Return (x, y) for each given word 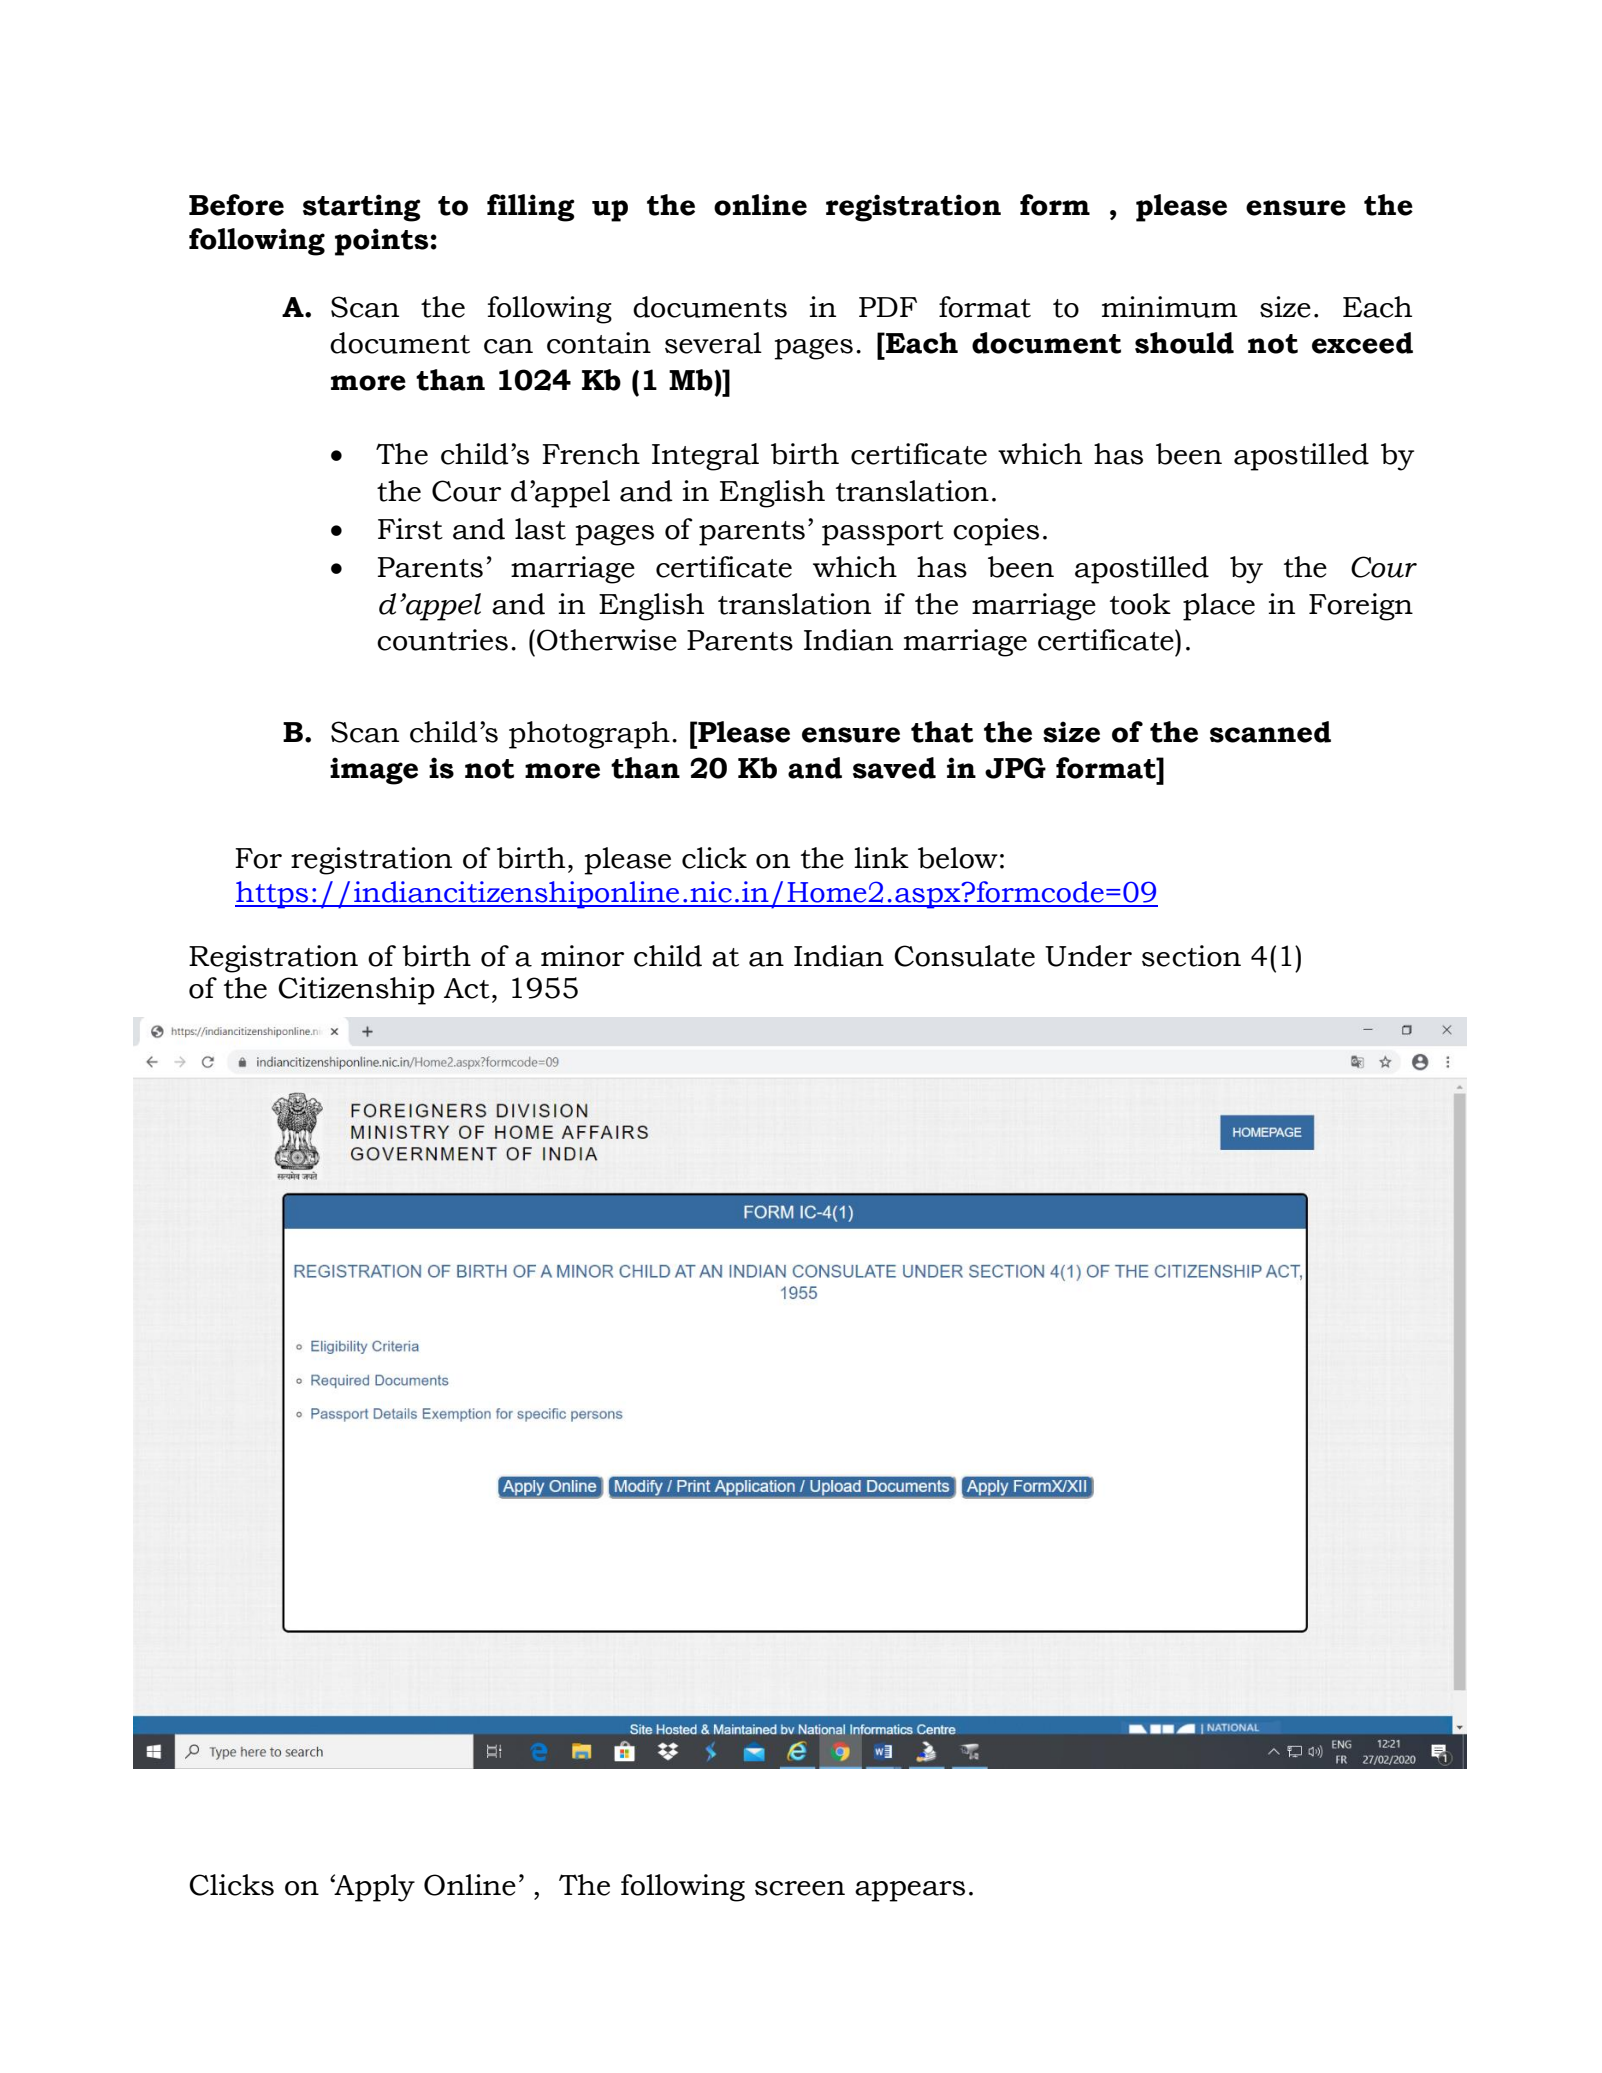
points (381, 242)
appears (910, 1891)
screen (800, 1888)
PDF (888, 307)
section (1191, 956)
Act (467, 988)
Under (1088, 956)
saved (894, 768)
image (374, 771)
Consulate (964, 956)
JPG (1015, 768)
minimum (1170, 307)
